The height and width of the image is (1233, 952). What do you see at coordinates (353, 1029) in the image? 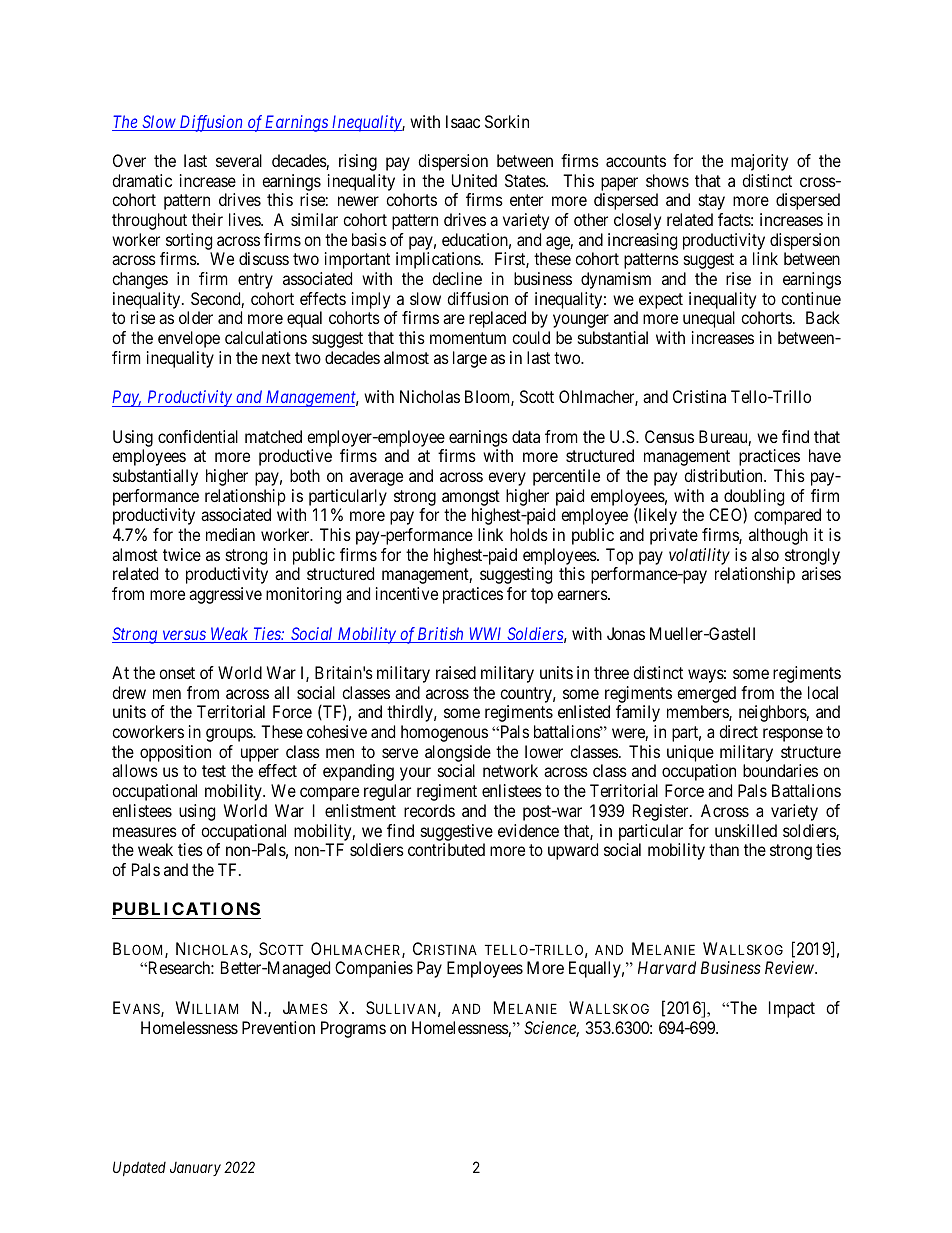
I see `Programs` at bounding box center [353, 1029].
